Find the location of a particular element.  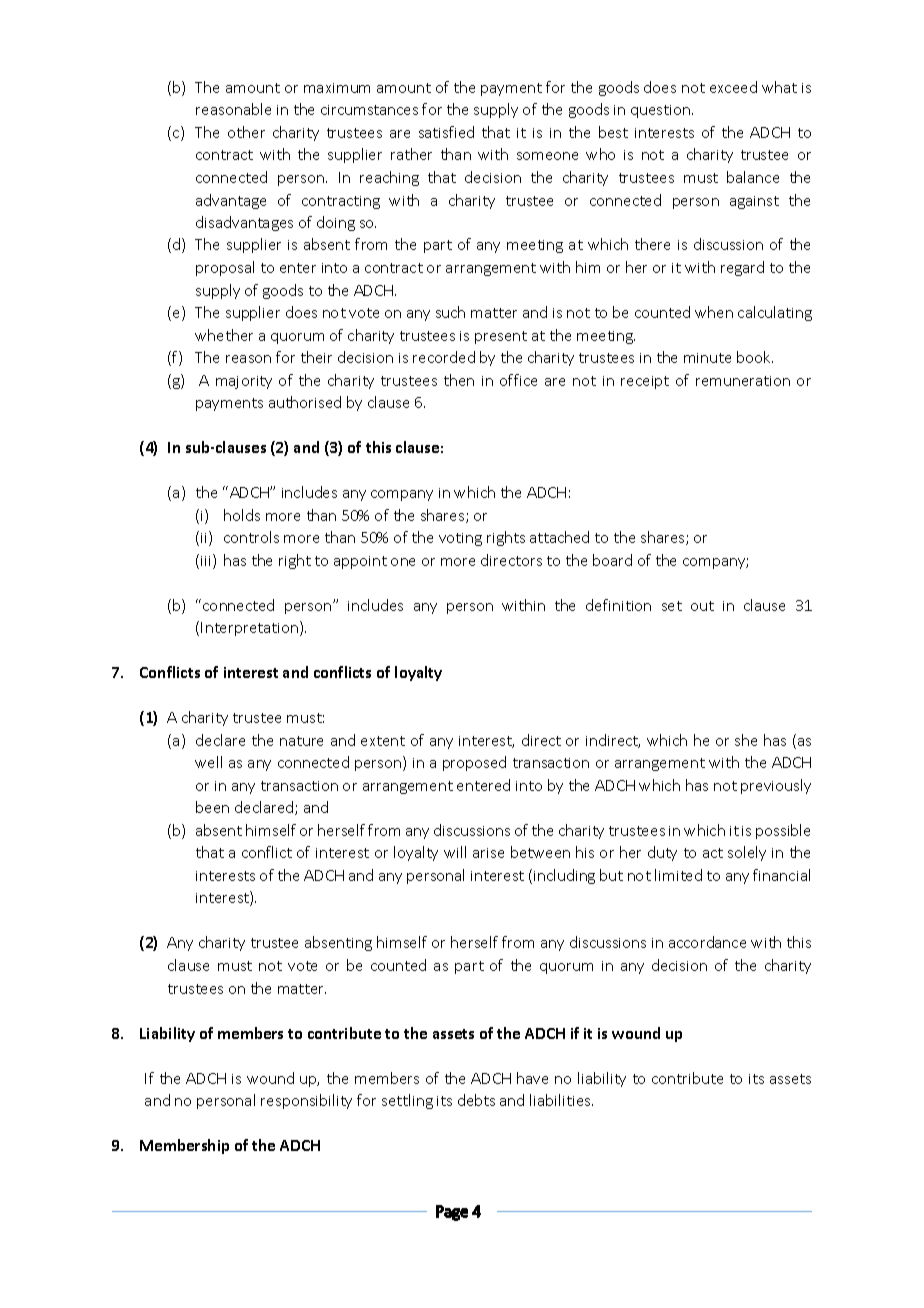

Interpretation is located at coordinates (251, 628).
